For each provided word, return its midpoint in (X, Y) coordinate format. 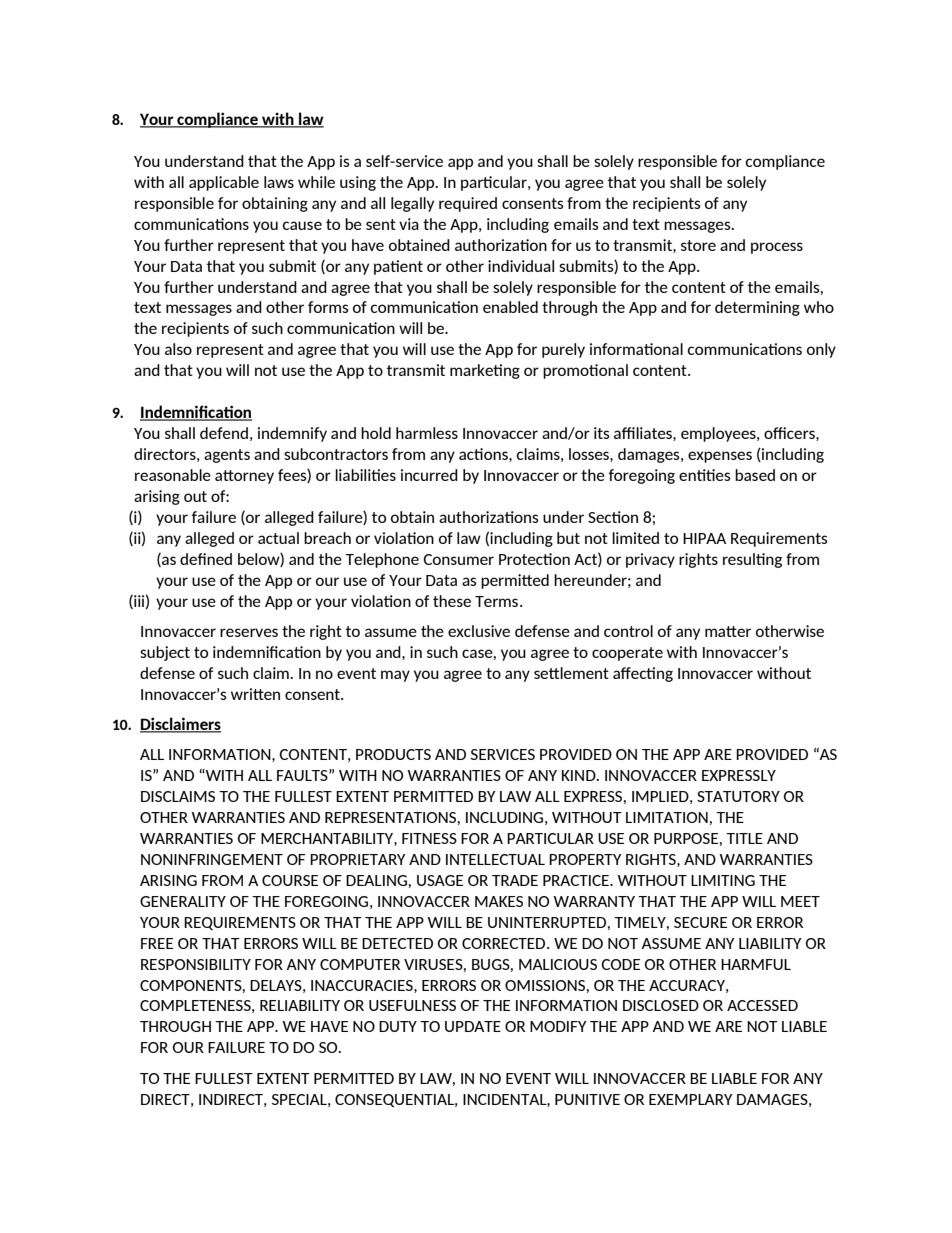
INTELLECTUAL (495, 859)
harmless (427, 433)
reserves (249, 632)
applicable (224, 183)
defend (224, 433)
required (468, 204)
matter (728, 631)
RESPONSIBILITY (196, 964)
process (777, 248)
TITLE (744, 838)
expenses (720, 457)
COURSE (290, 880)
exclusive (479, 631)
